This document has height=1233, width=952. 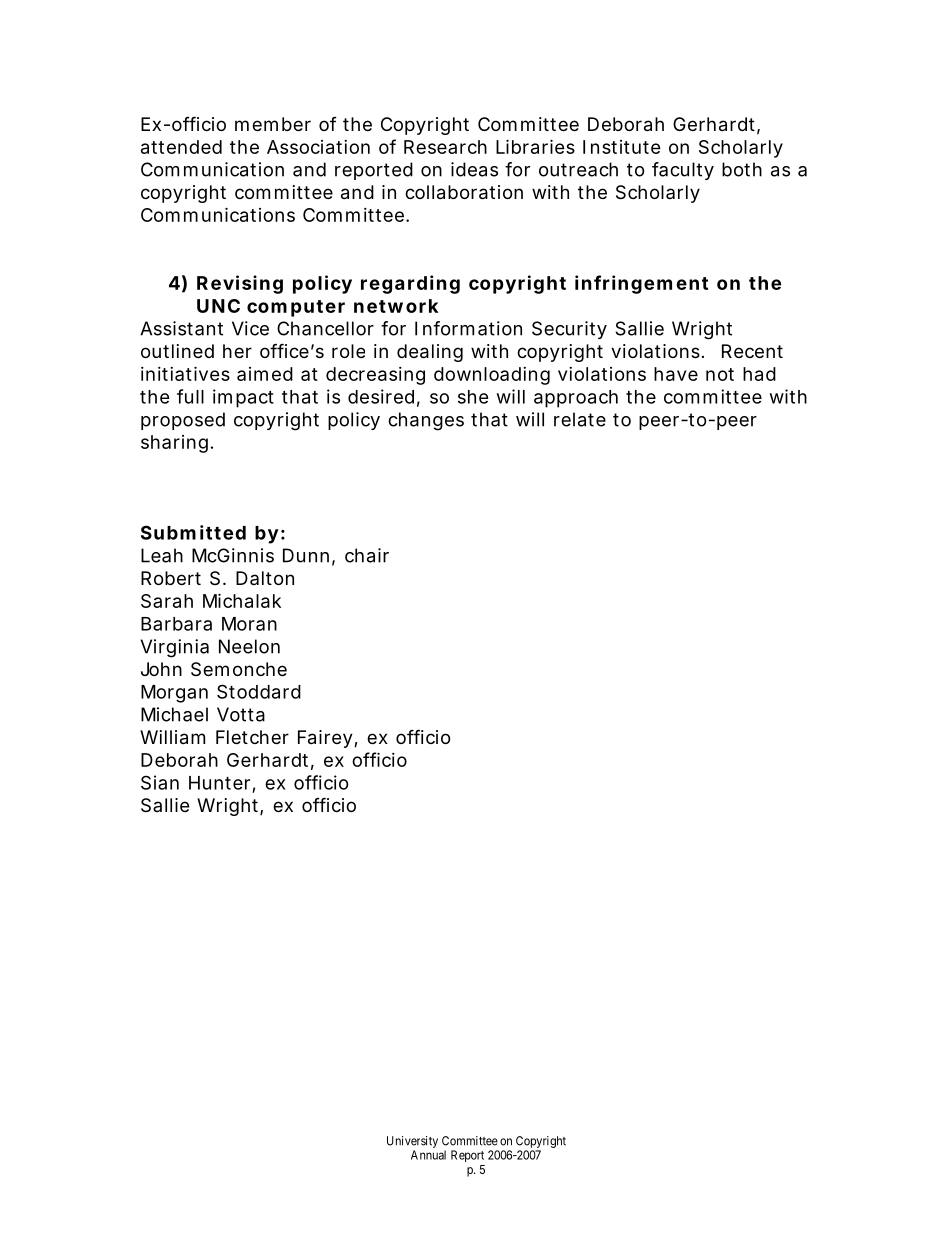 I want to click on attended, so click(x=181, y=147).
